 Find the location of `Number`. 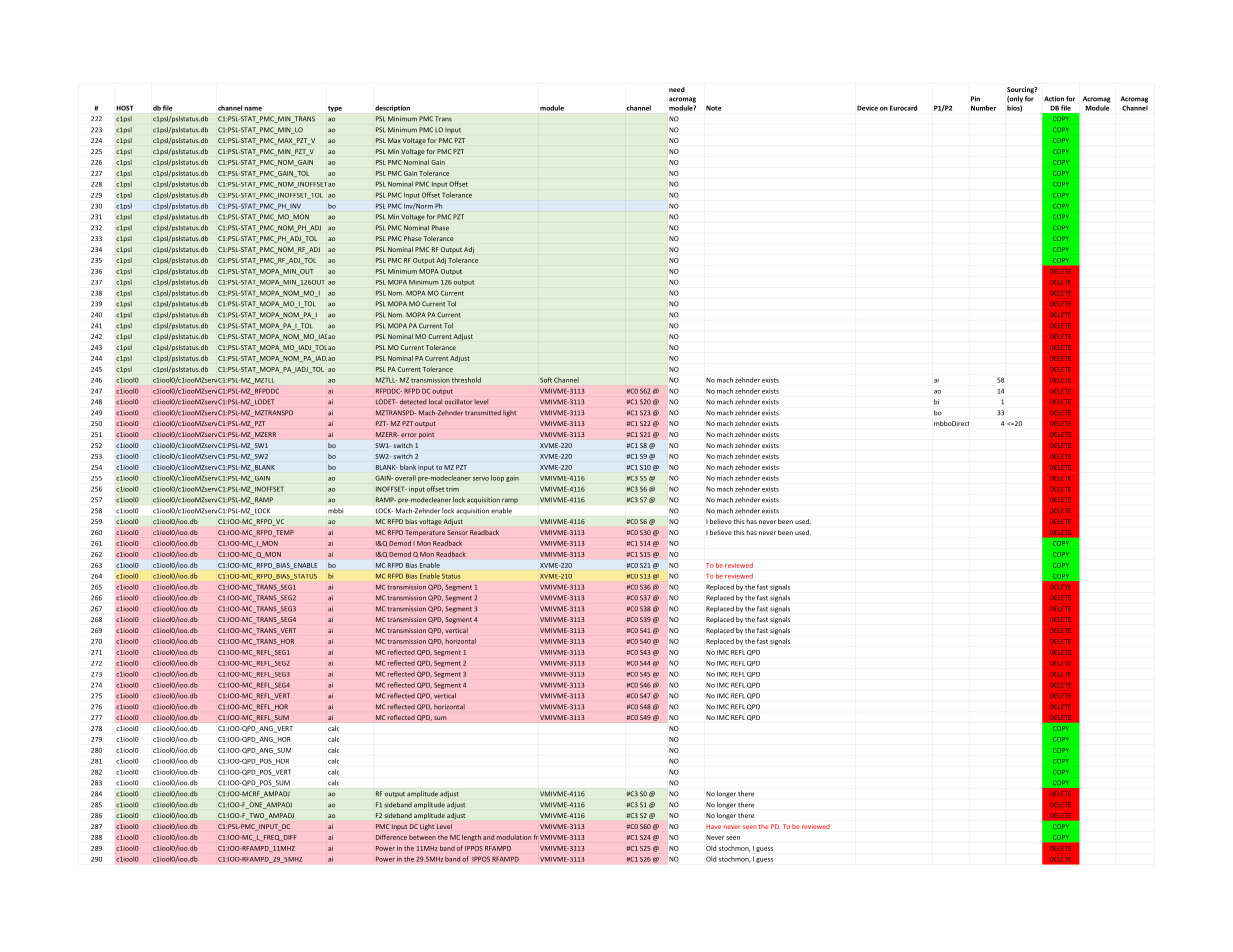

Number is located at coordinates (983, 108).
